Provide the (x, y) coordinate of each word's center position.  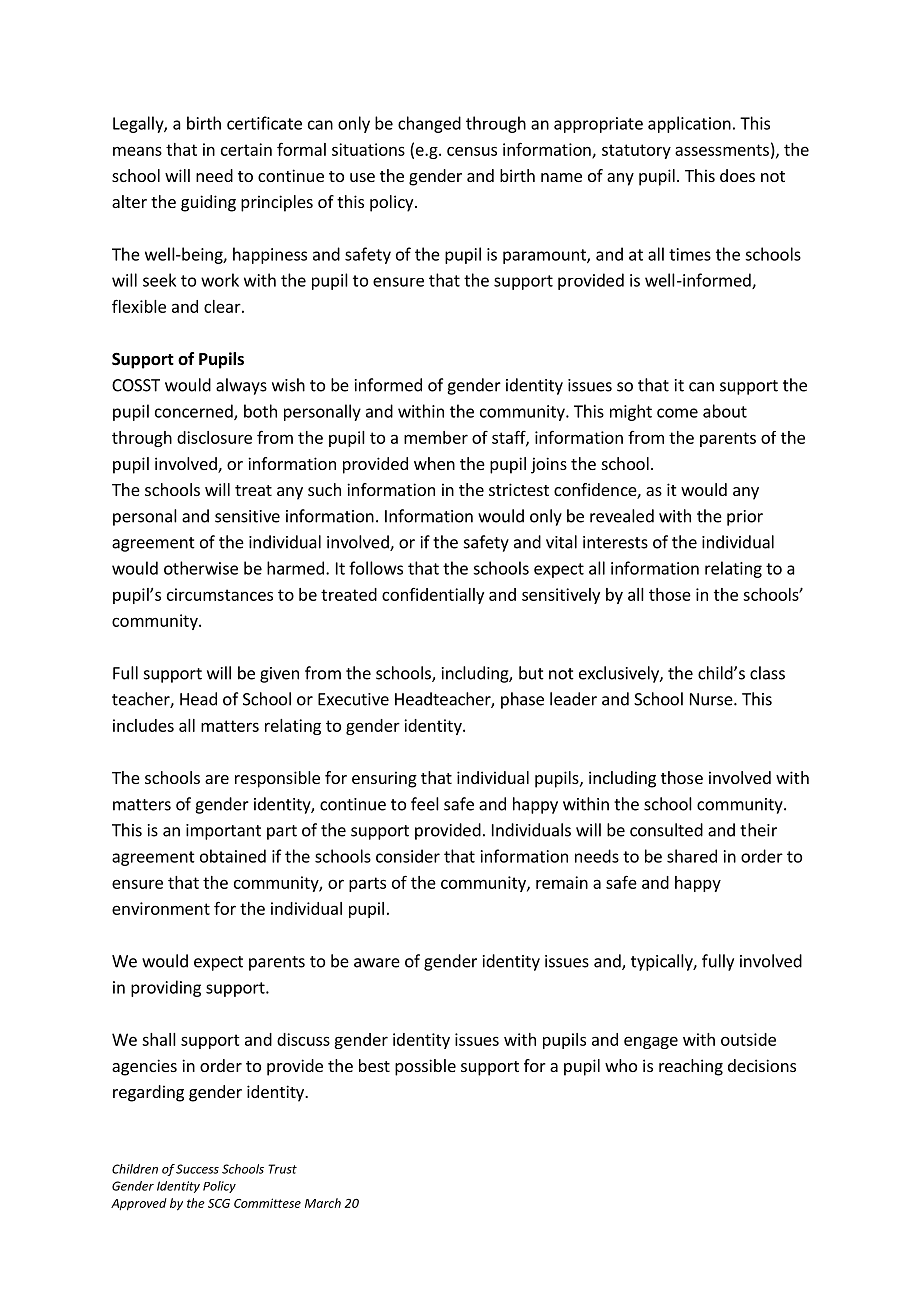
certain (246, 149)
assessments (722, 150)
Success (197, 1169)
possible (425, 1067)
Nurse (712, 699)
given (279, 675)
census (472, 151)
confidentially (433, 596)
